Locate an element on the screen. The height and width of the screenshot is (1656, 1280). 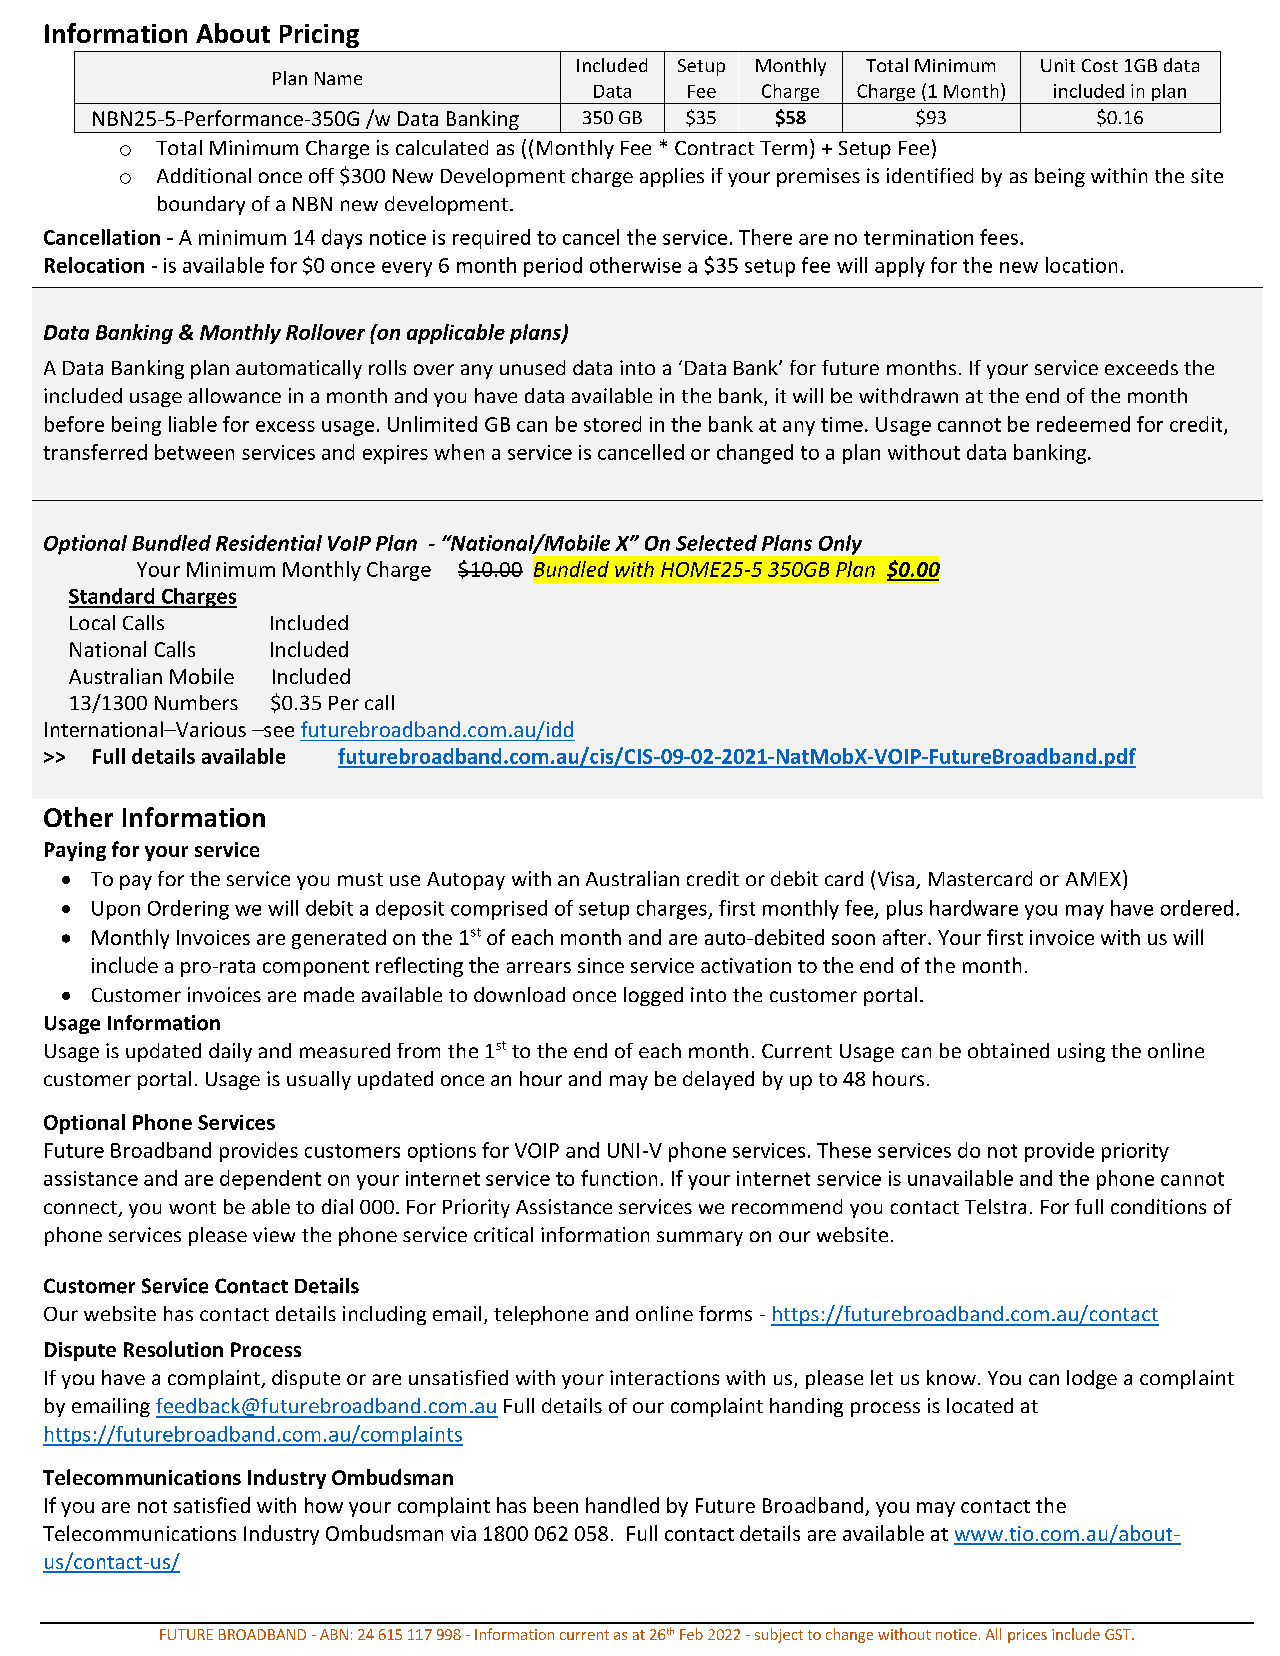
Unit is located at coordinates (1058, 65).
